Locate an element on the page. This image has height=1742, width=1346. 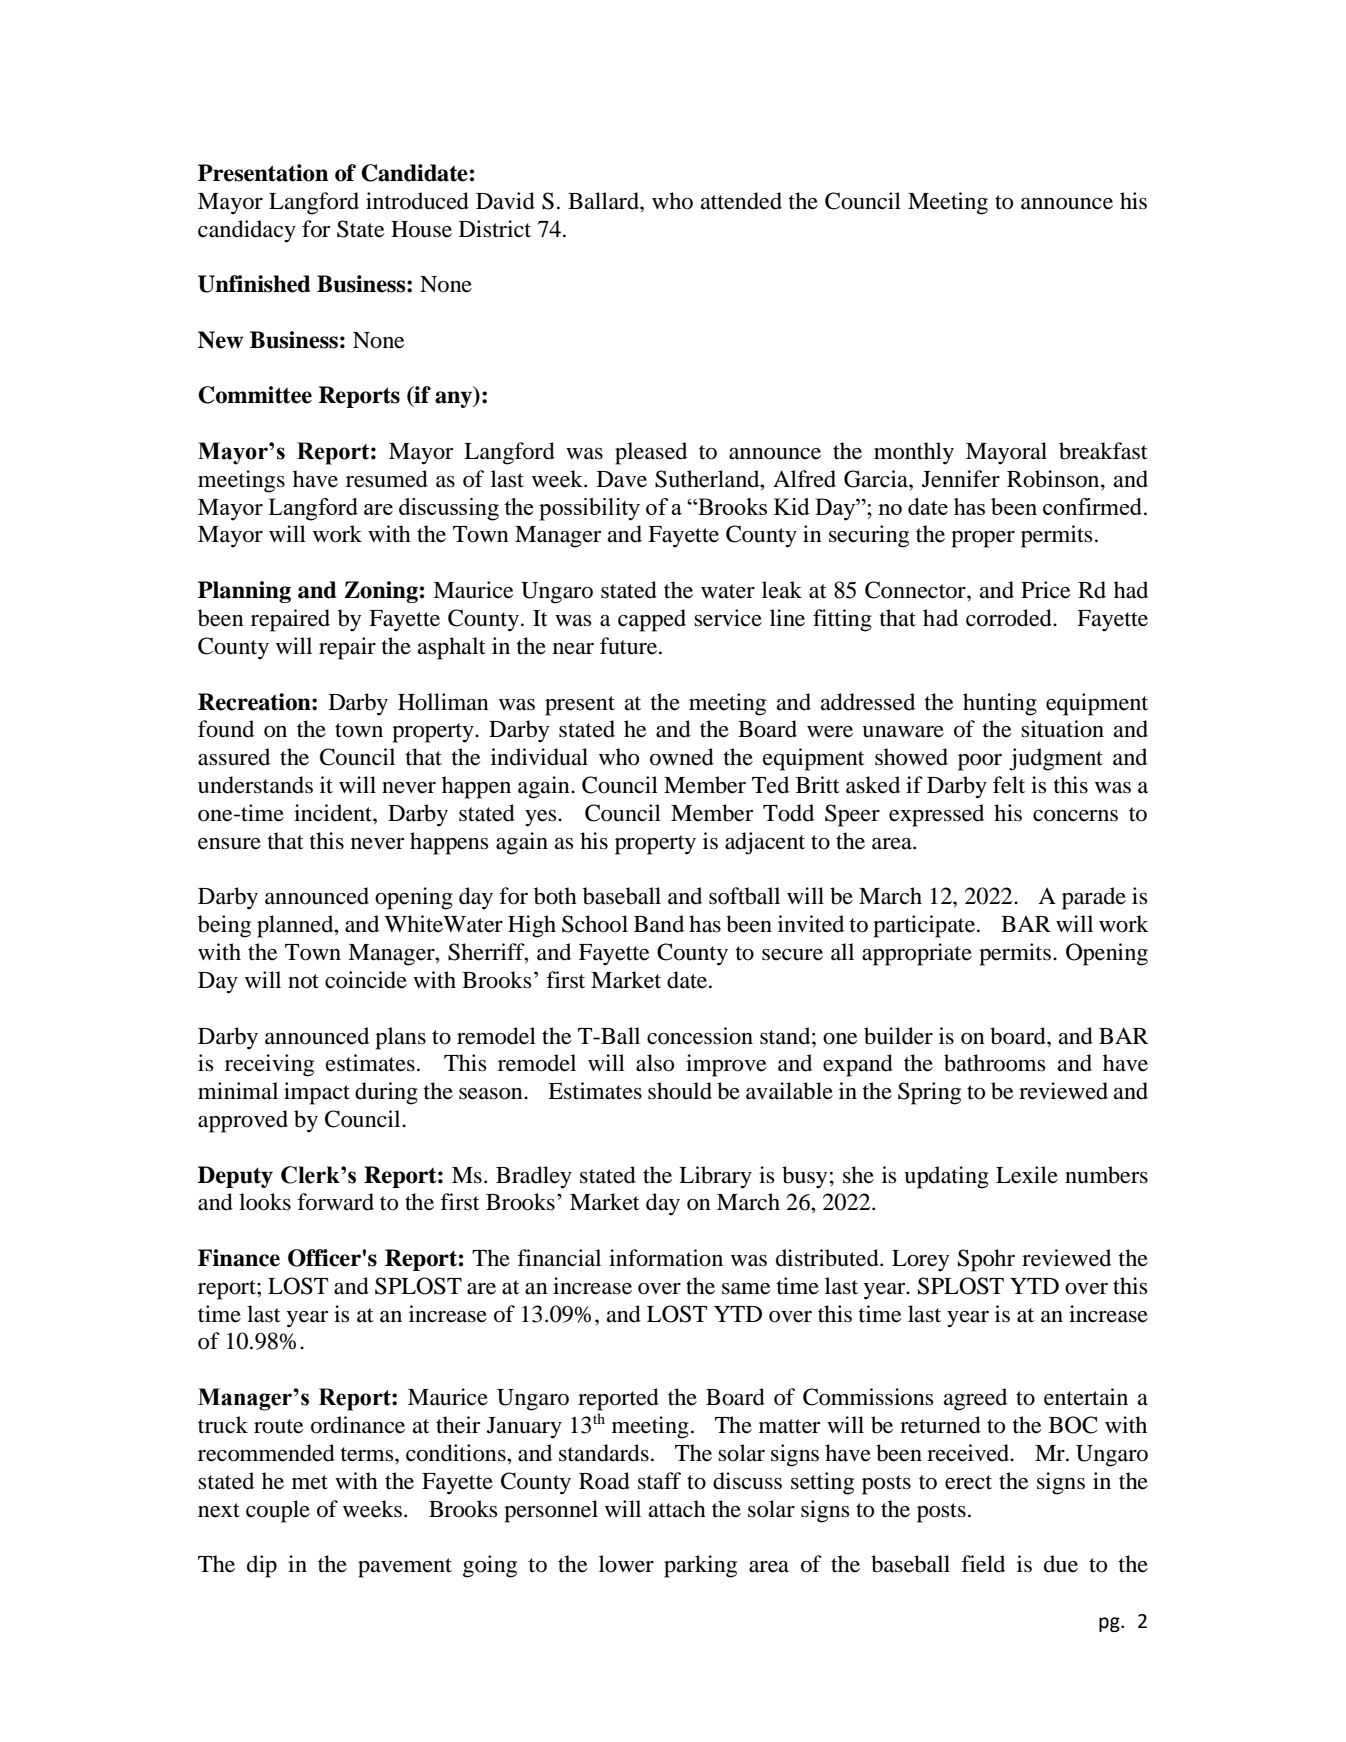
poor is located at coordinates (980, 762).
